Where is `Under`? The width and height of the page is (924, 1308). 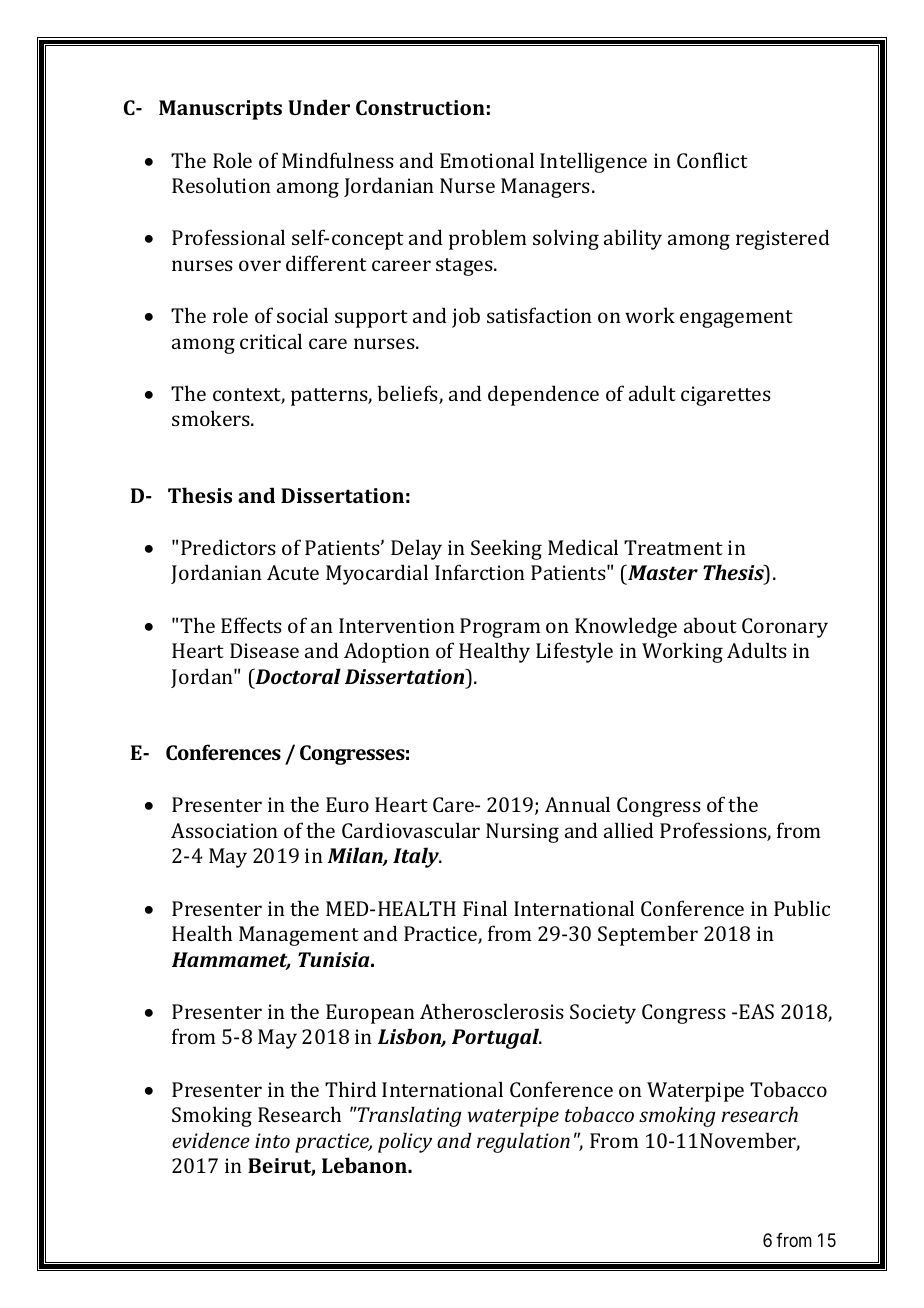 Under is located at coordinates (319, 107).
